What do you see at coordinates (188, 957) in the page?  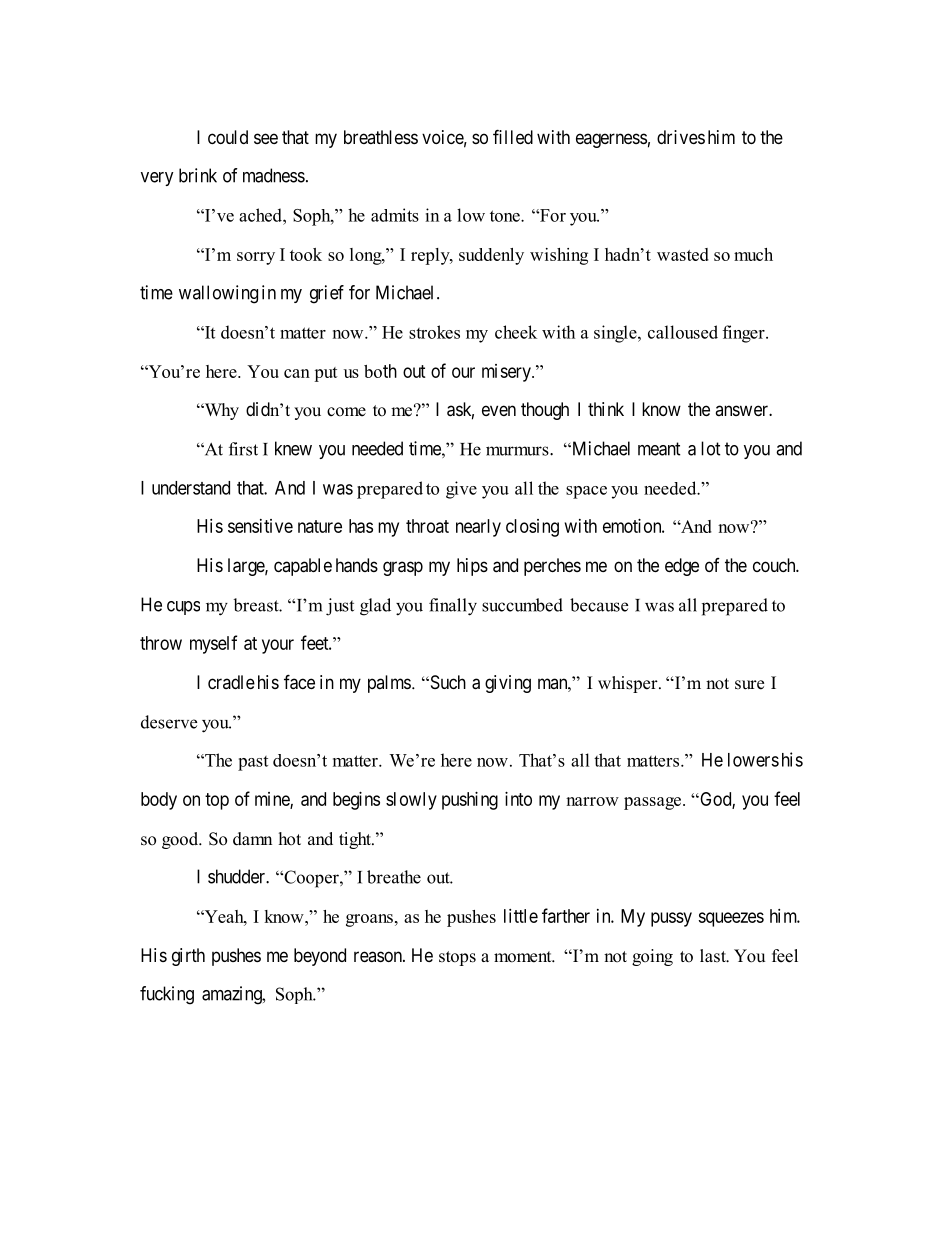 I see `girth` at bounding box center [188, 957].
